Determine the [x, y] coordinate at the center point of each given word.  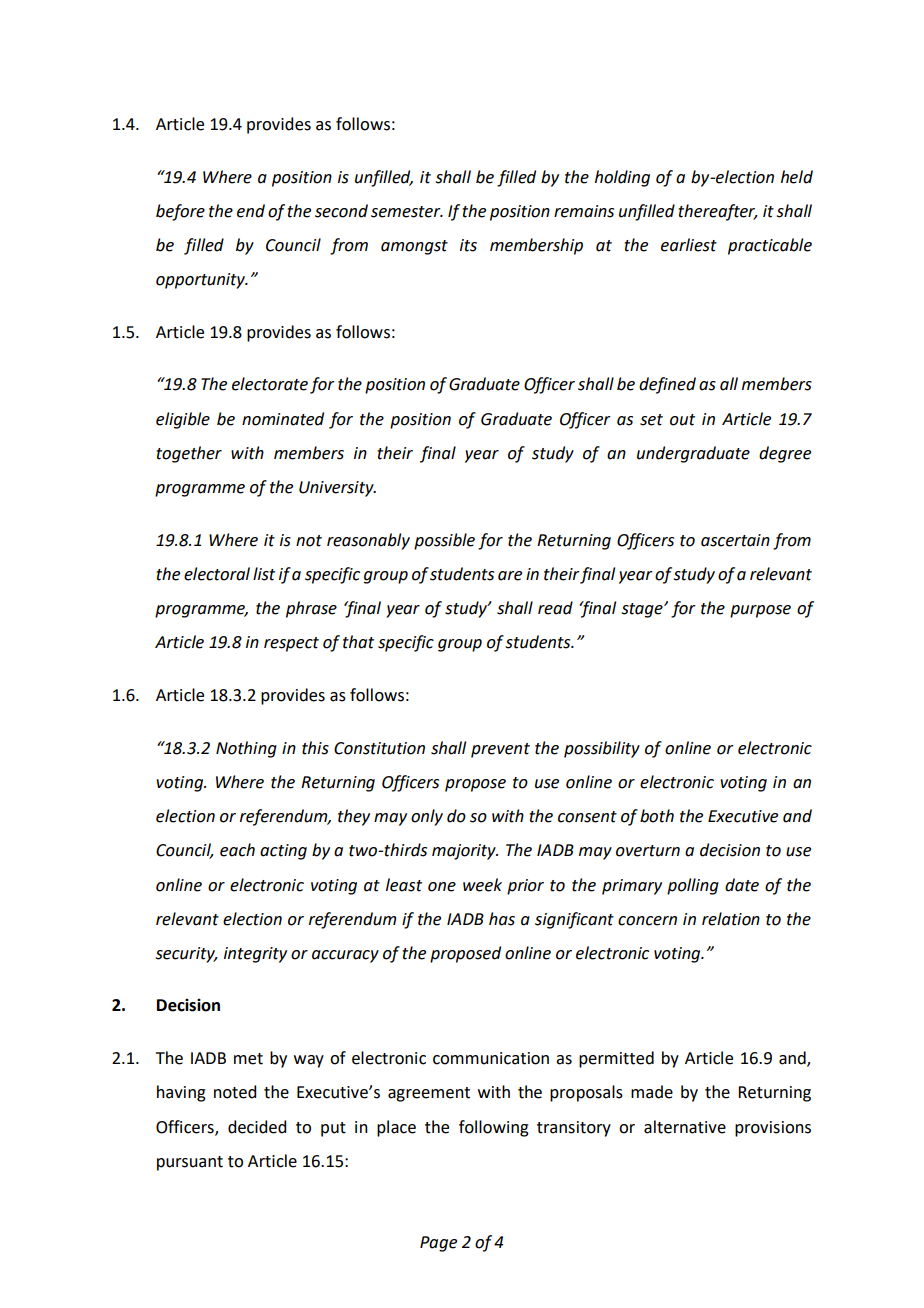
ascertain [735, 540]
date [742, 885]
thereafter [718, 212]
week [482, 885]
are [510, 576]
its [468, 245]
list [264, 574]
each [237, 850]
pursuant [190, 1163]
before [180, 212]
